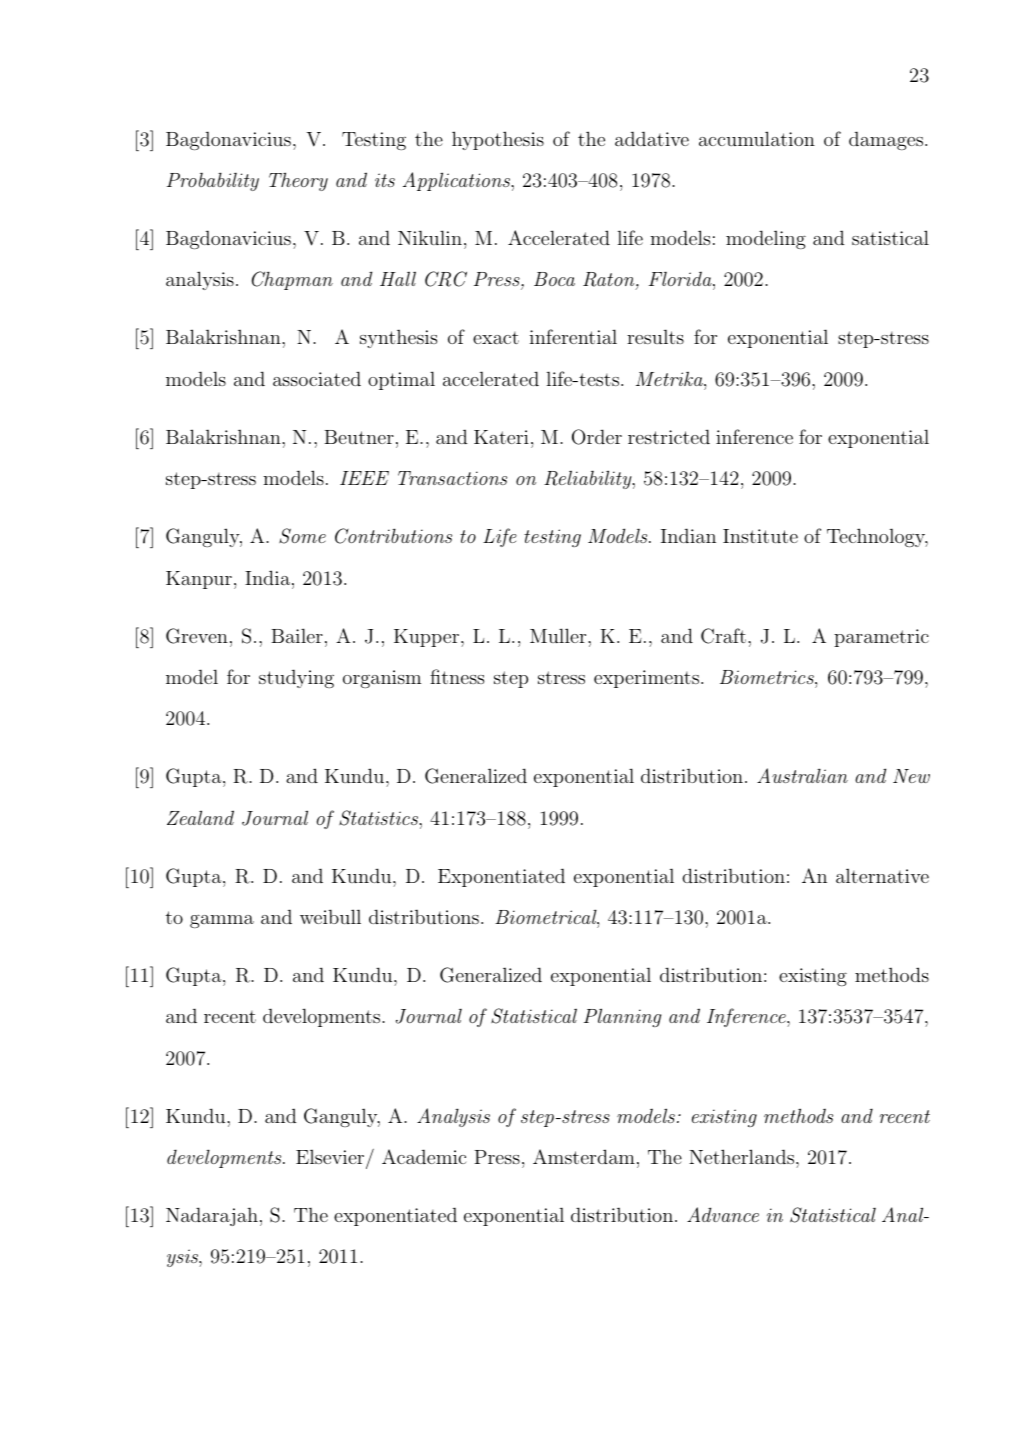 The image size is (1024, 1449). Describe the element at coordinates (768, 677) in the document. I see `Biometrics` at that location.
